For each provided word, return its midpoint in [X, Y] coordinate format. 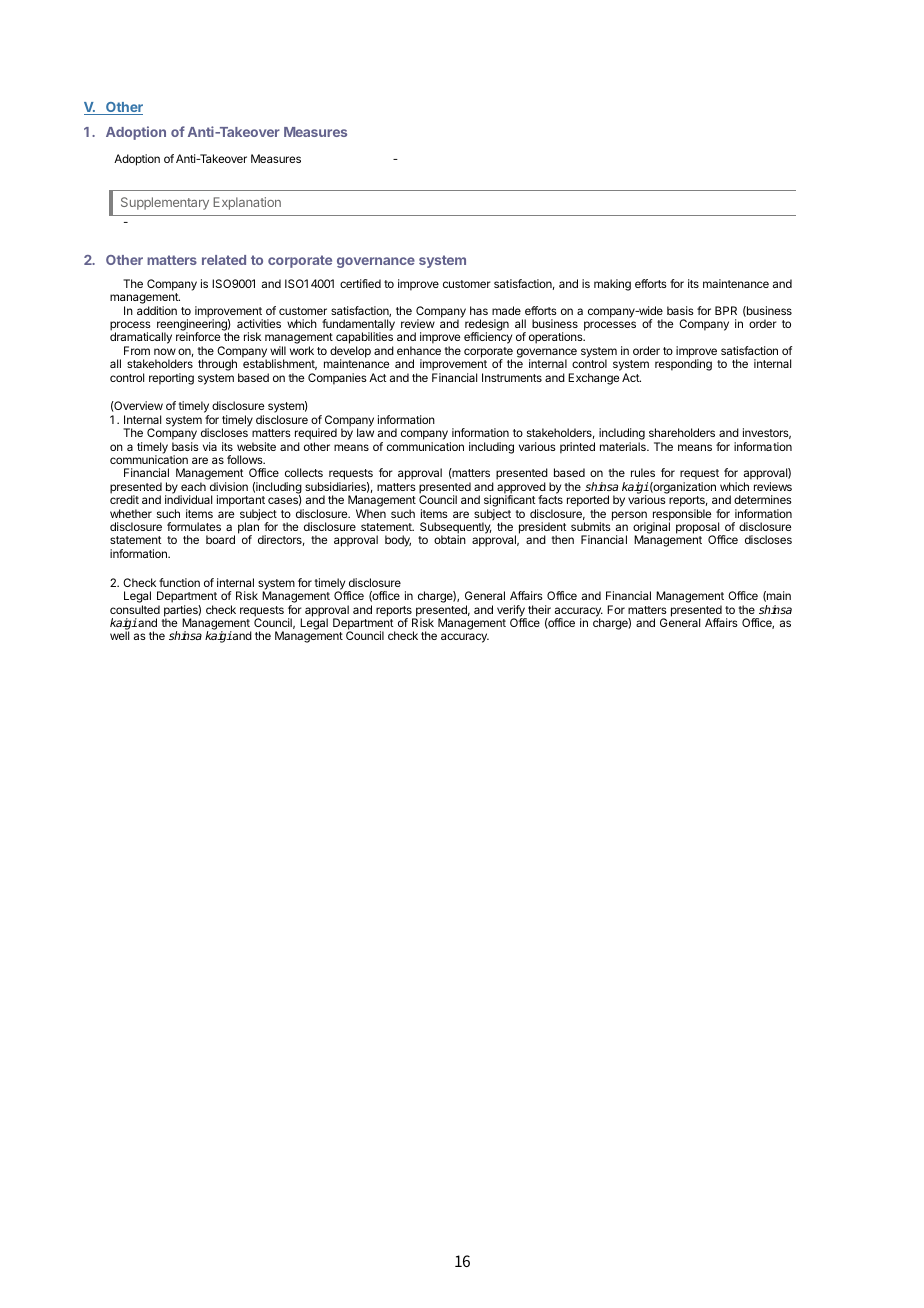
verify [512, 612]
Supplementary [165, 203]
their [539, 609]
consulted [135, 609]
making [612, 285]
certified [360, 283]
